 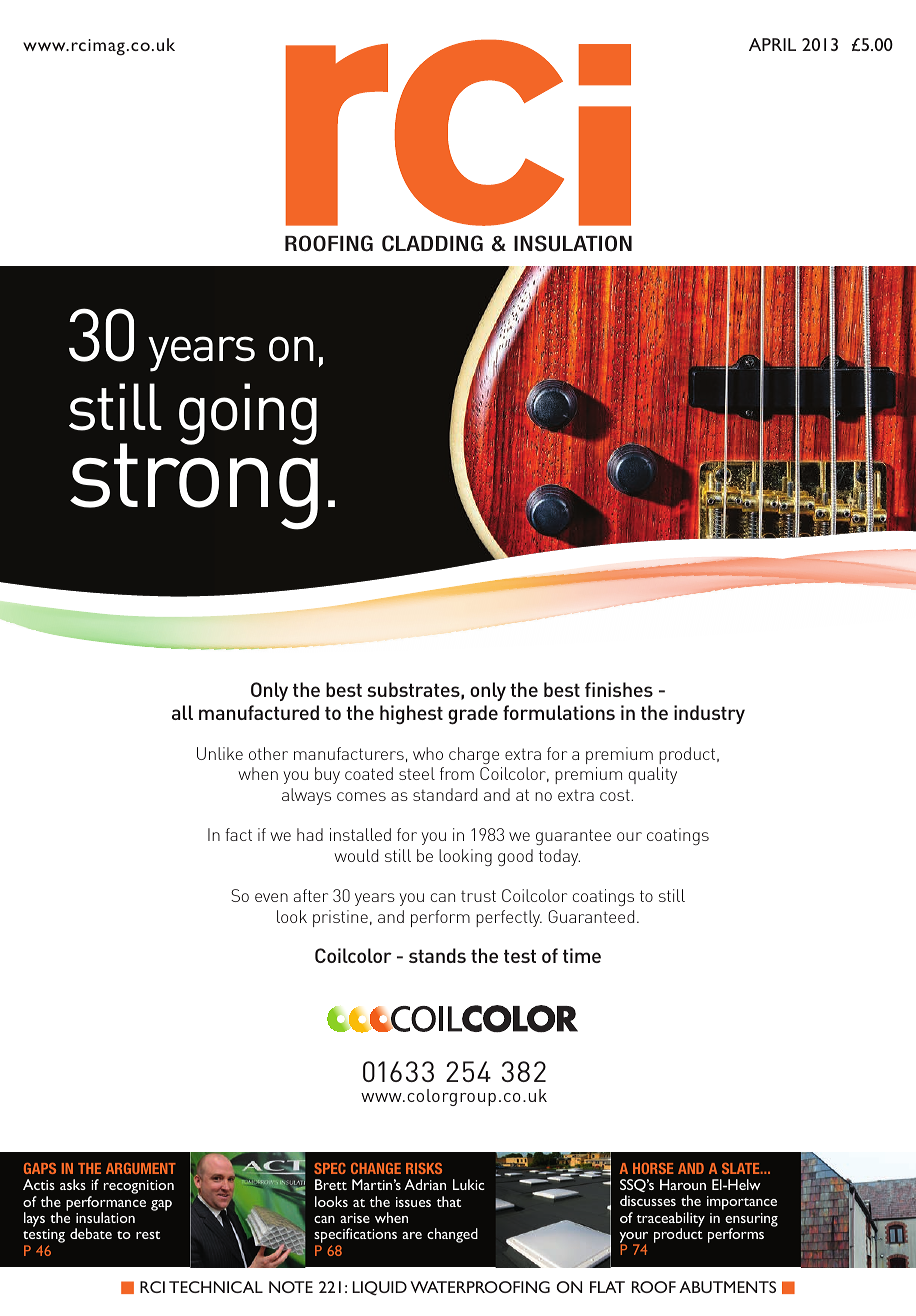 What do you see at coordinates (248, 414) in the page?
I see `going` at bounding box center [248, 414].
